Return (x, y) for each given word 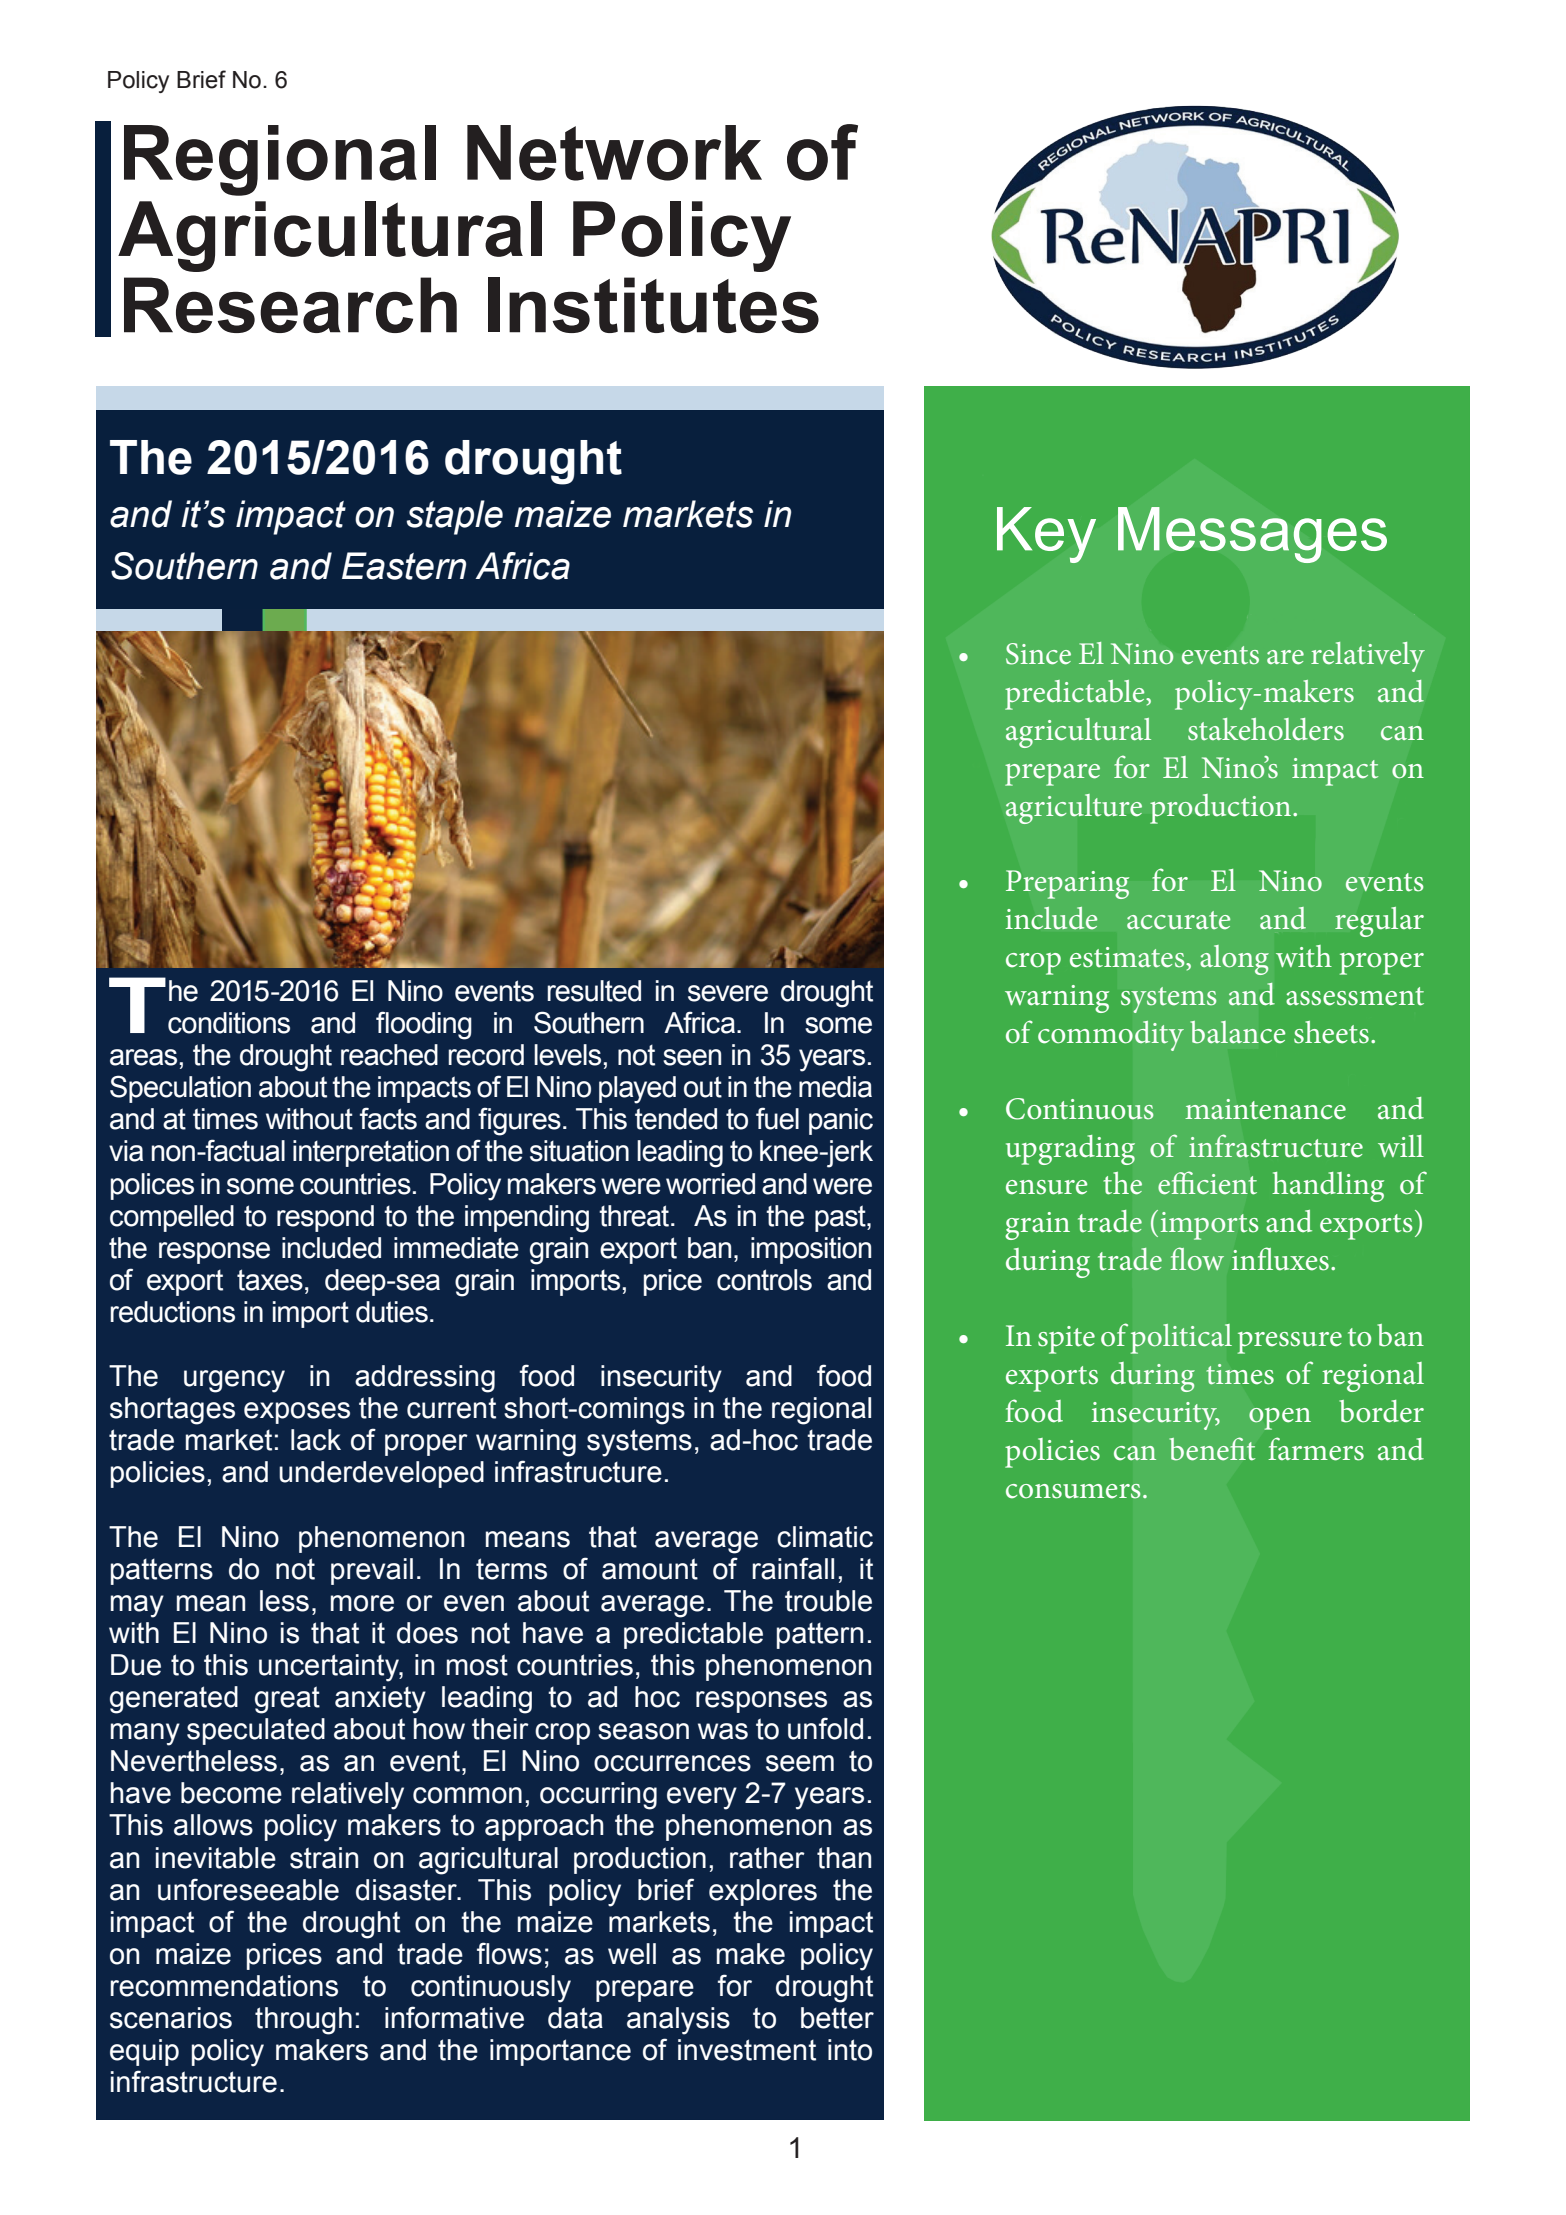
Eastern (404, 566)
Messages (1252, 535)
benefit (1212, 1449)
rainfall (793, 1568)
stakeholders (1266, 729)
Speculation (180, 1089)
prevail (372, 1571)
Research (290, 305)
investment (747, 2050)
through (303, 2021)
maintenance (1265, 1109)
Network (614, 153)
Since (1038, 654)
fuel (777, 1118)
